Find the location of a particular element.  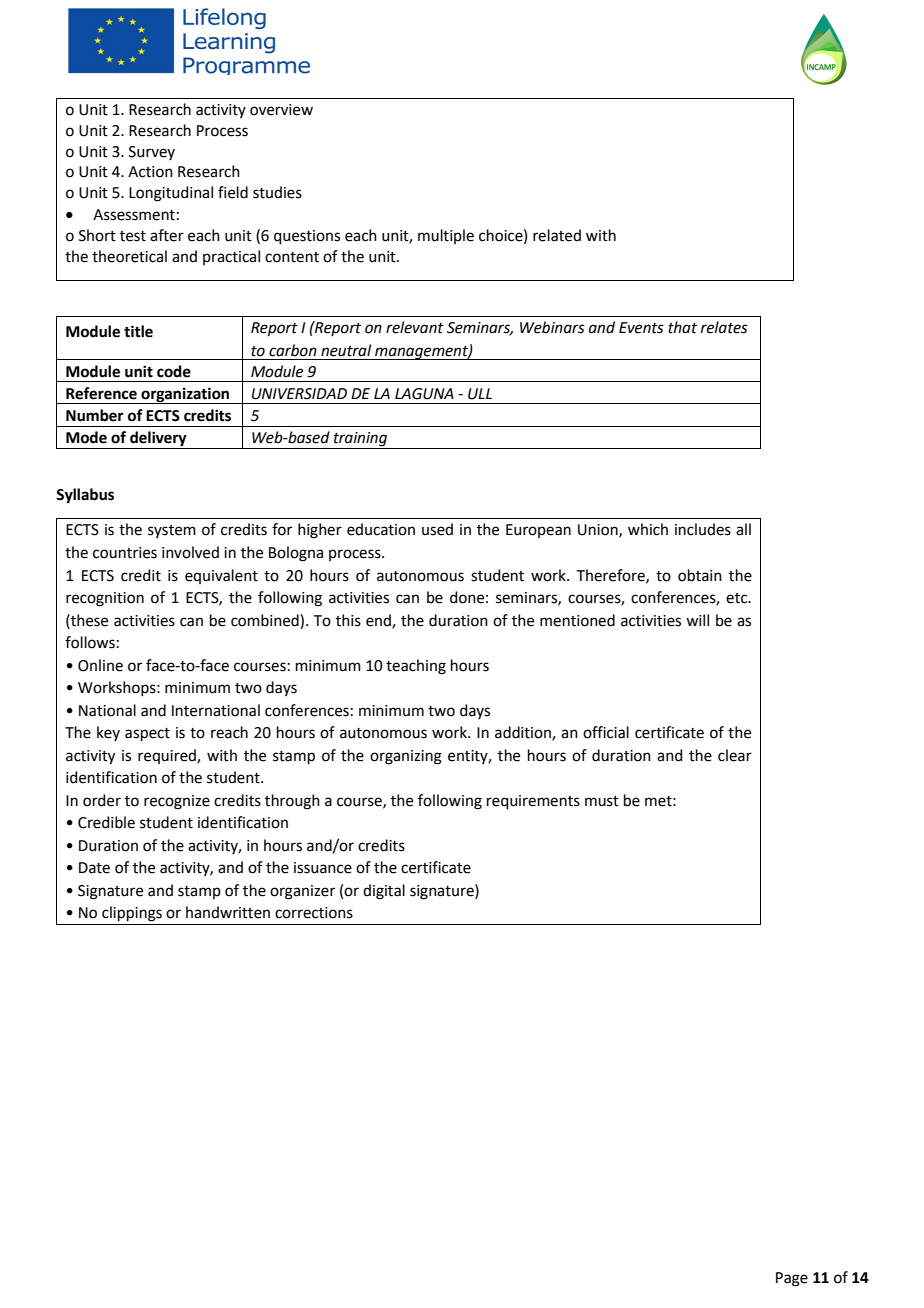

system is located at coordinates (172, 531).
